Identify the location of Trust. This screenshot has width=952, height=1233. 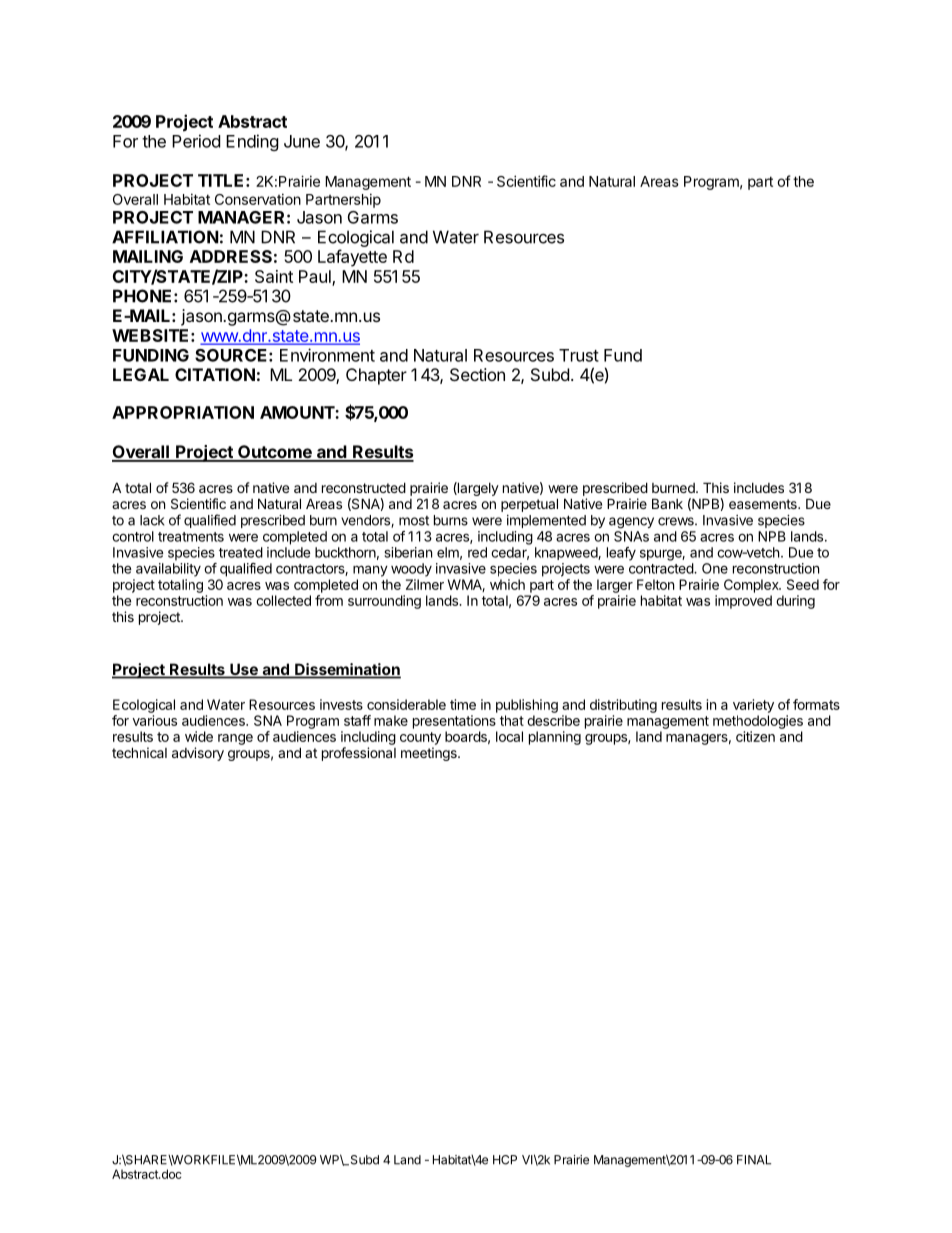
(579, 355).
